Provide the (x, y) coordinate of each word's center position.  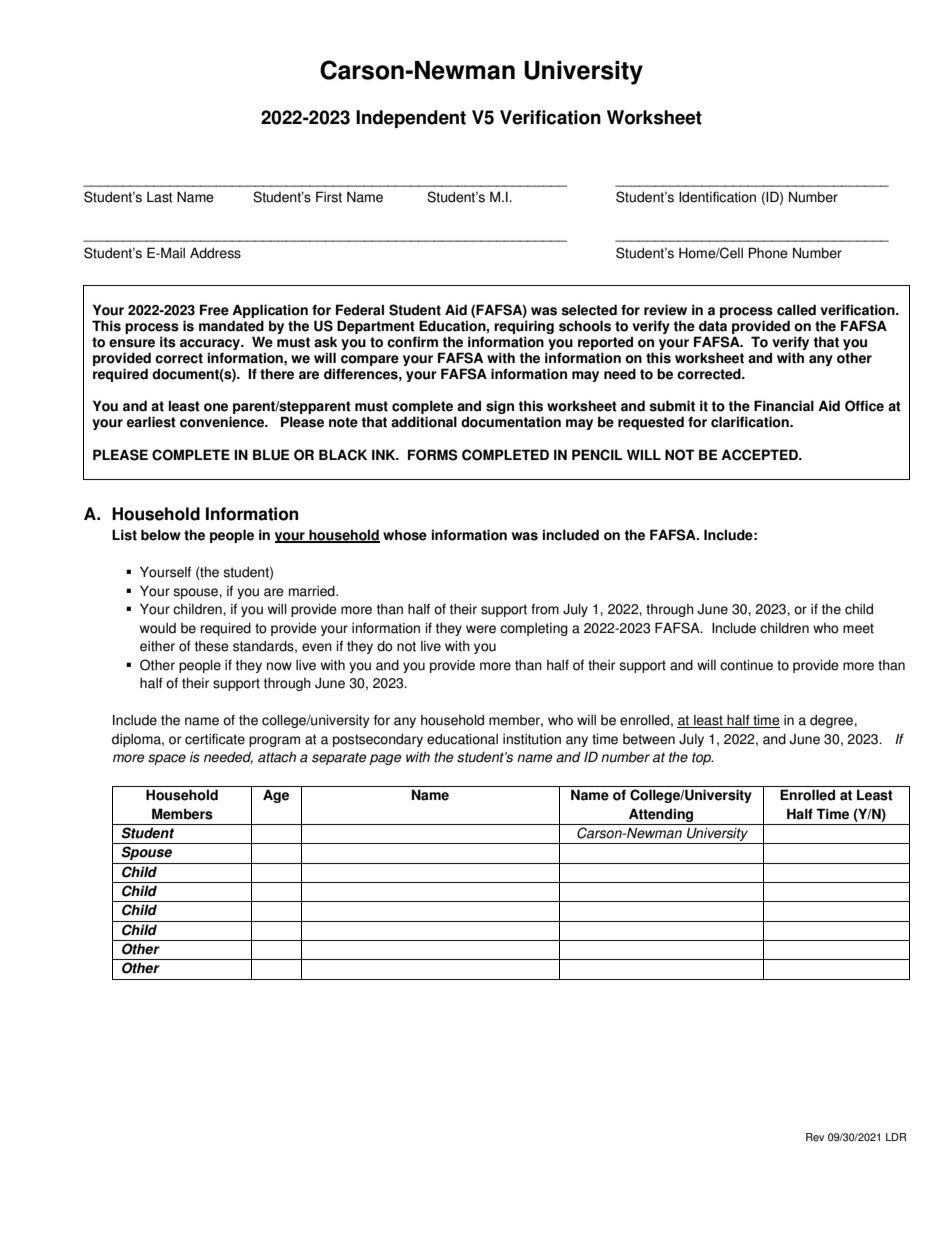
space (167, 759)
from (545, 609)
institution (532, 739)
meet (858, 628)
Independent (411, 119)
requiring (524, 327)
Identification (717, 197)
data (713, 326)
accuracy (211, 344)
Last (160, 197)
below (161, 535)
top (703, 758)
